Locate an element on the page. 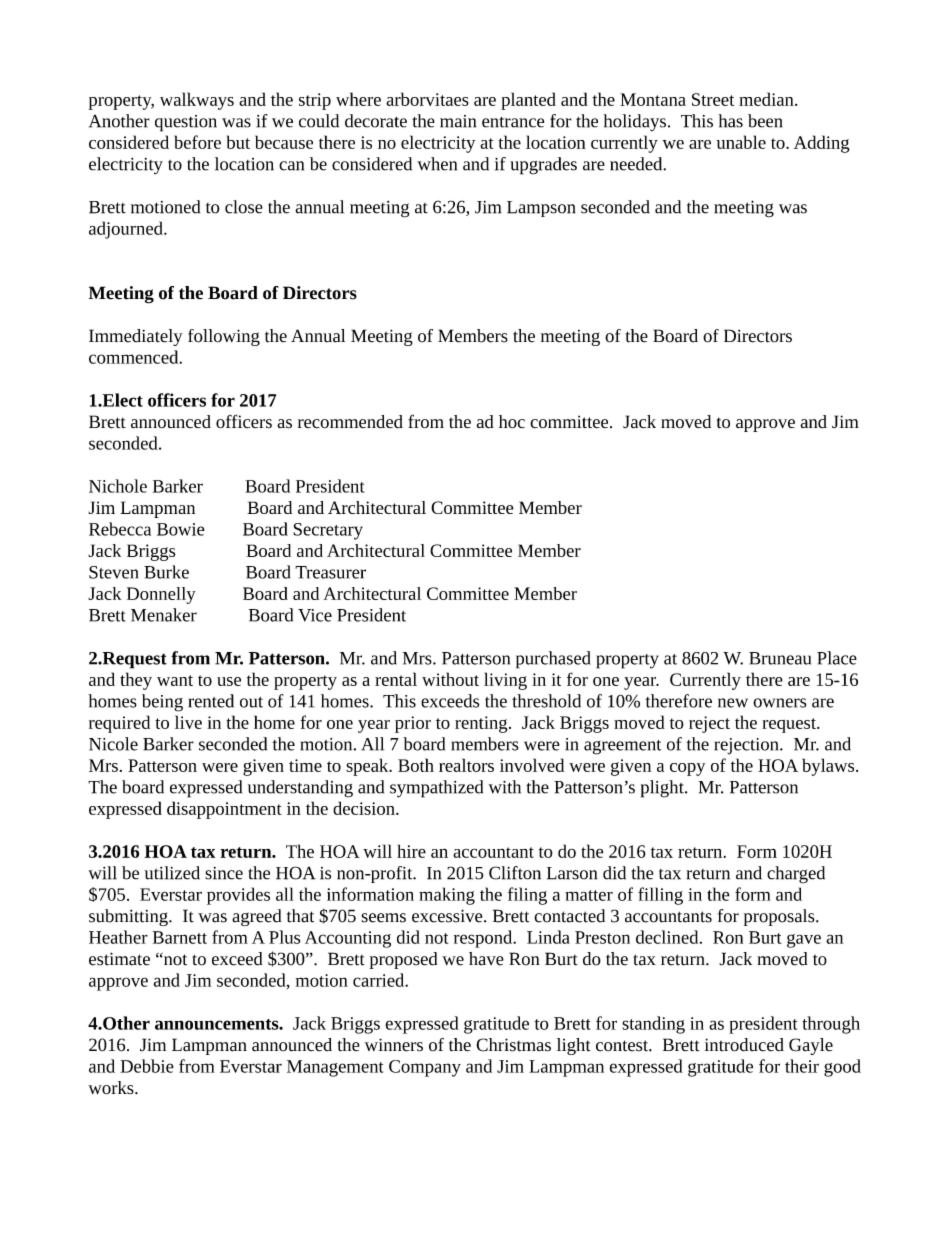 Image resolution: width=952 pixels, height=1233 pixels. Debbie is located at coordinates (147, 1066).
